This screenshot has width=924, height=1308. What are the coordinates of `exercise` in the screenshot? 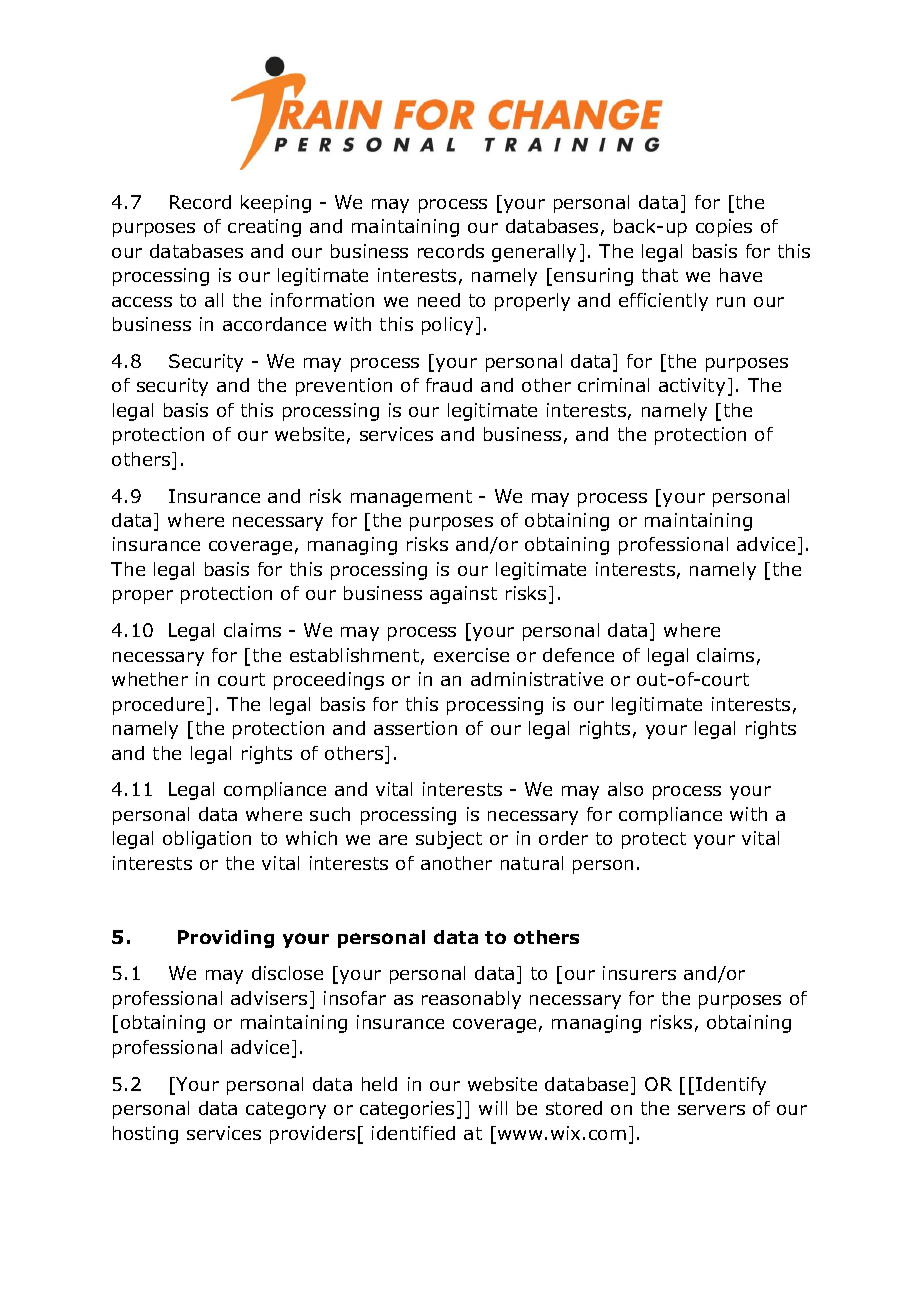 It's located at (471, 655).
